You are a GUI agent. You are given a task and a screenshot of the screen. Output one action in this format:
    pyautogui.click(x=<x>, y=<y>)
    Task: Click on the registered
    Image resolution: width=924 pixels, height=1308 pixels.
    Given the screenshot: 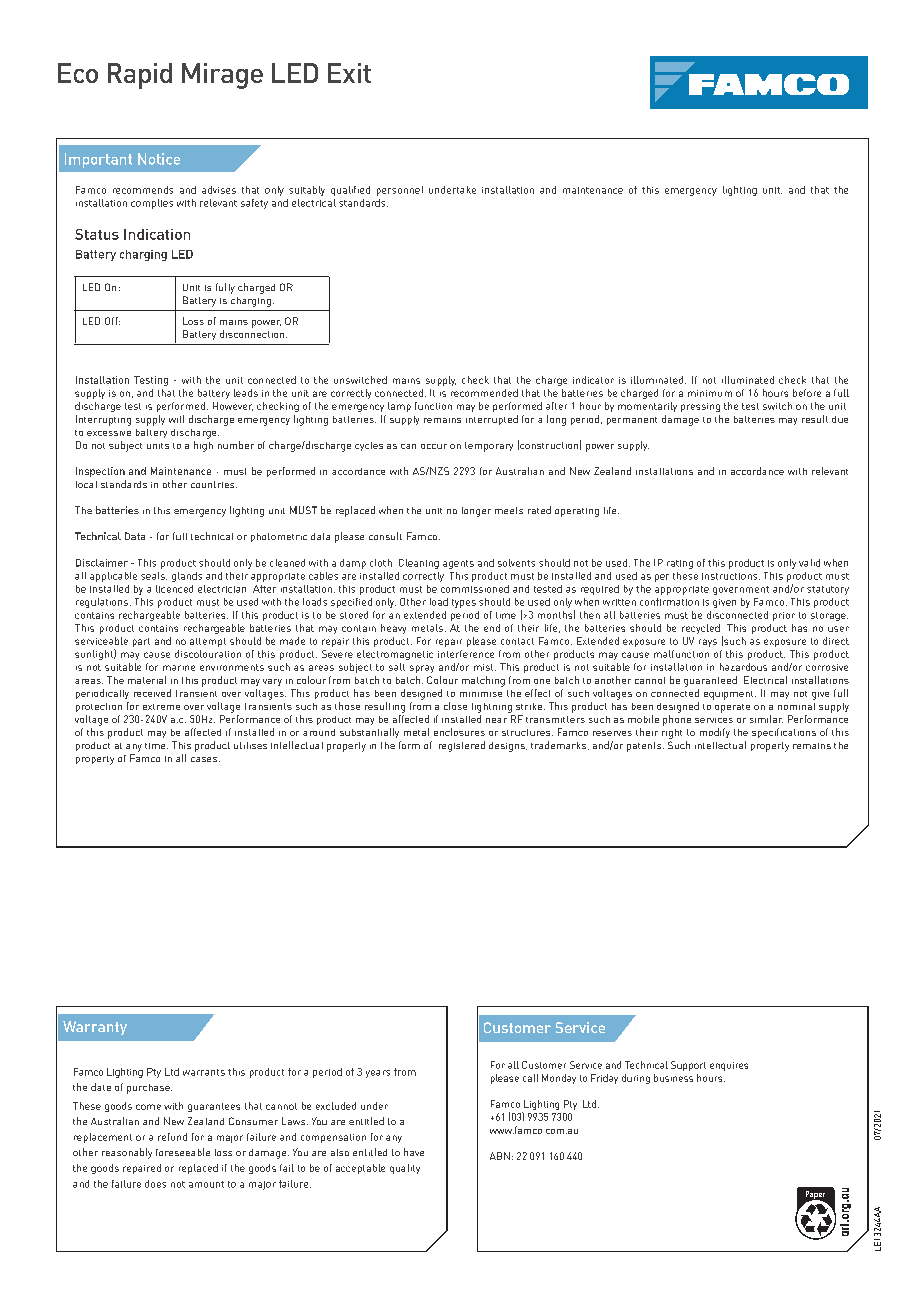 What is the action you would take?
    pyautogui.click(x=462, y=746)
